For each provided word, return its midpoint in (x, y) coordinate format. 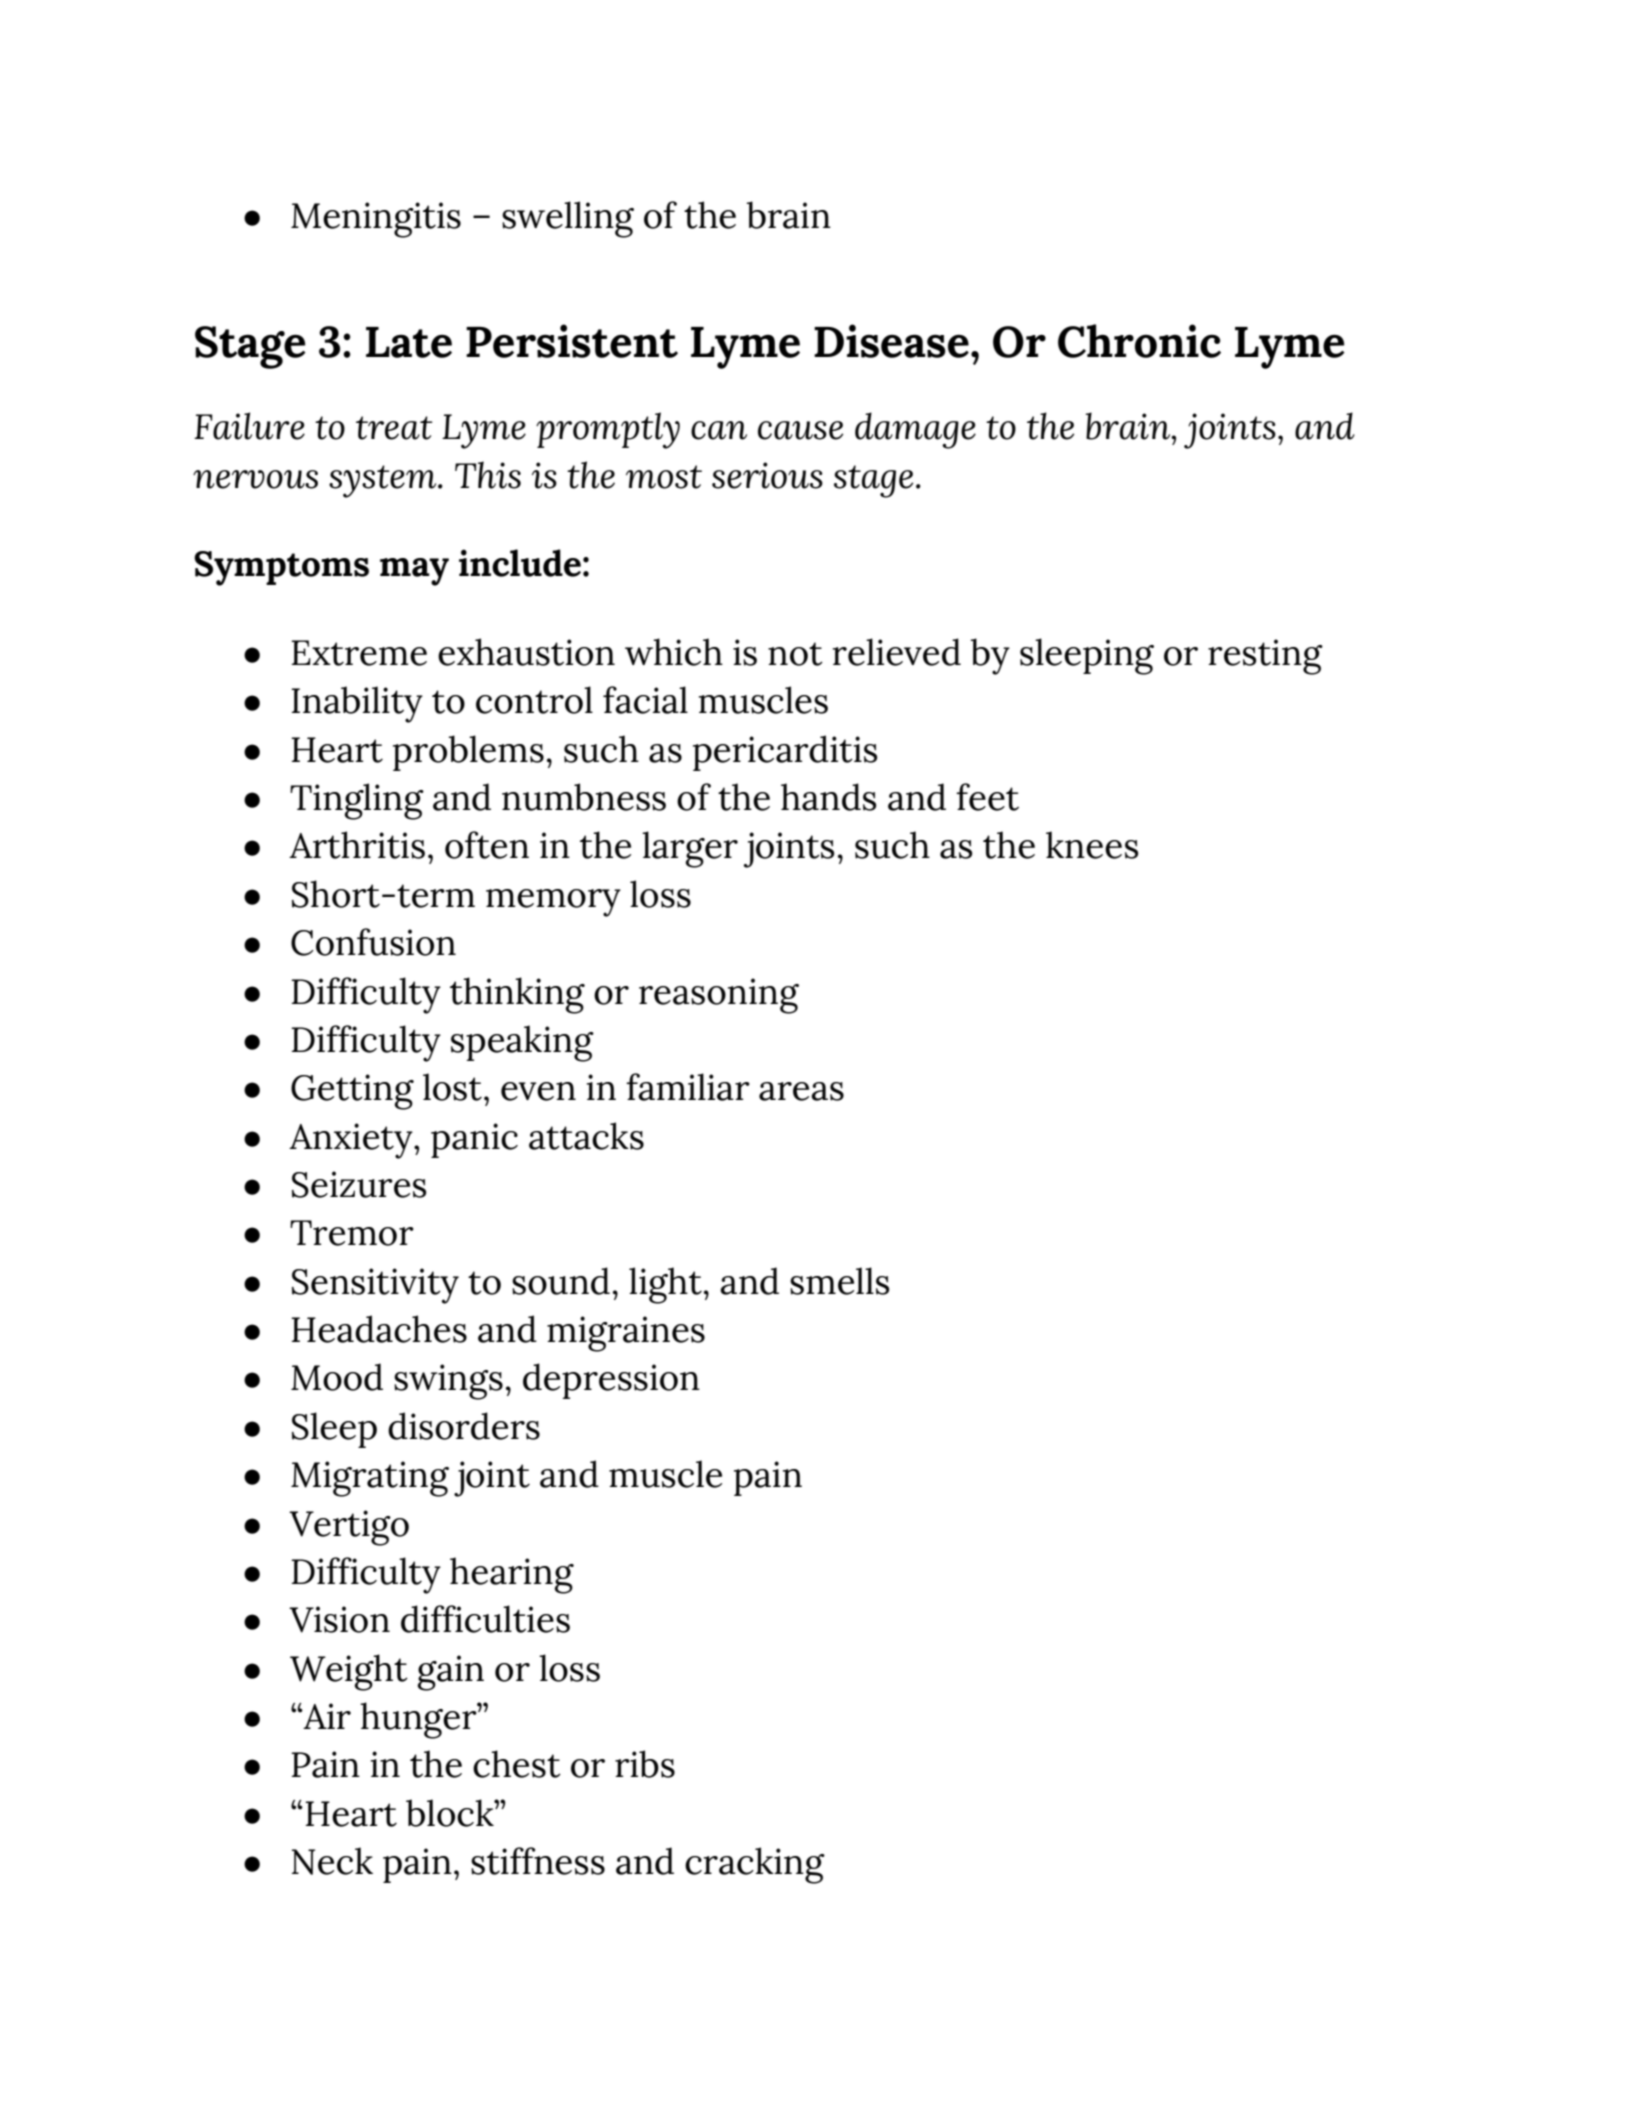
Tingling (357, 801)
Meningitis (376, 220)
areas (801, 1091)
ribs (645, 1764)
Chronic (1139, 341)
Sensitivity (375, 1286)
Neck (332, 1861)
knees (1092, 845)
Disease (891, 341)
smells (839, 1281)
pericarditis (785, 753)
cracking (755, 1865)
